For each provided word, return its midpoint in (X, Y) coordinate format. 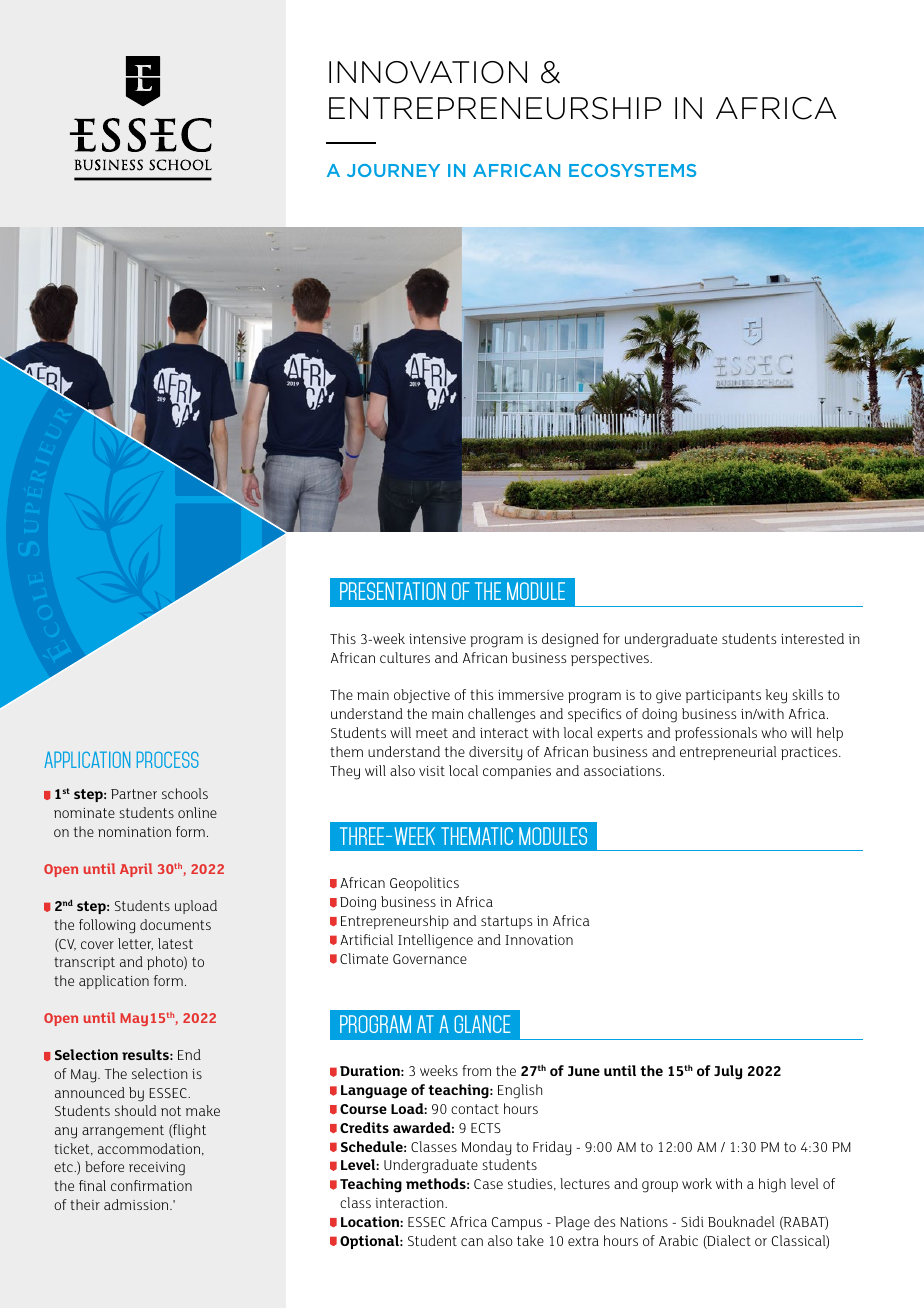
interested (812, 638)
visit (432, 771)
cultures (405, 657)
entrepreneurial (728, 753)
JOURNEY (393, 170)
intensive (437, 639)
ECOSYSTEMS (632, 170)
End (189, 1054)
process (168, 759)
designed (570, 640)
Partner (134, 794)
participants (723, 696)
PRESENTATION (393, 591)
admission (137, 1204)
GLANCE (482, 1024)
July (728, 1072)
